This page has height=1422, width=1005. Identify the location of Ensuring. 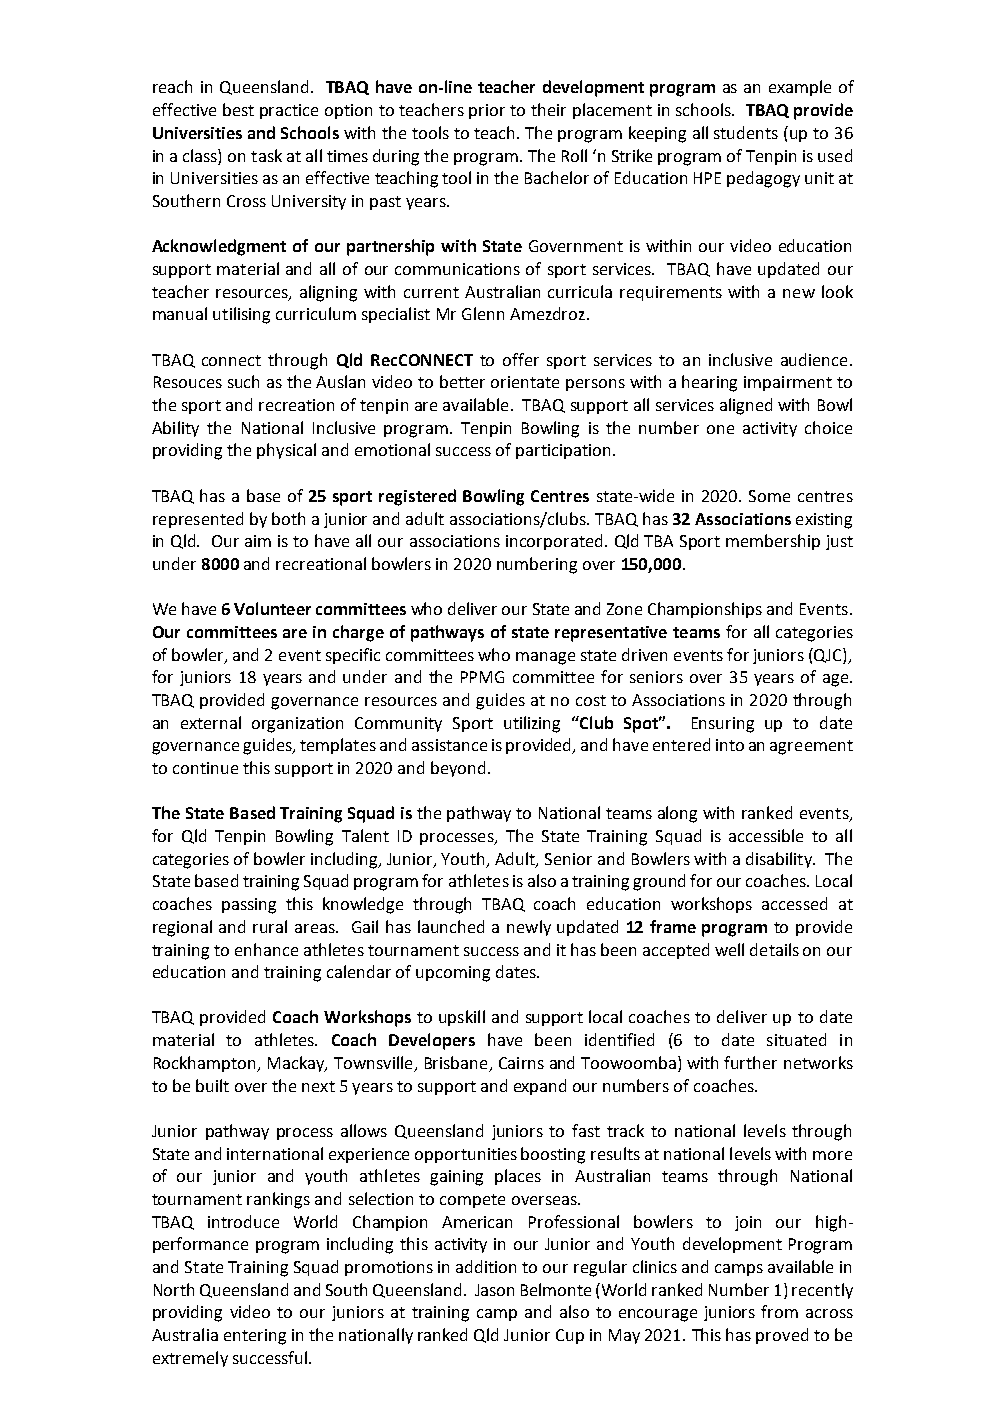
(723, 725).
